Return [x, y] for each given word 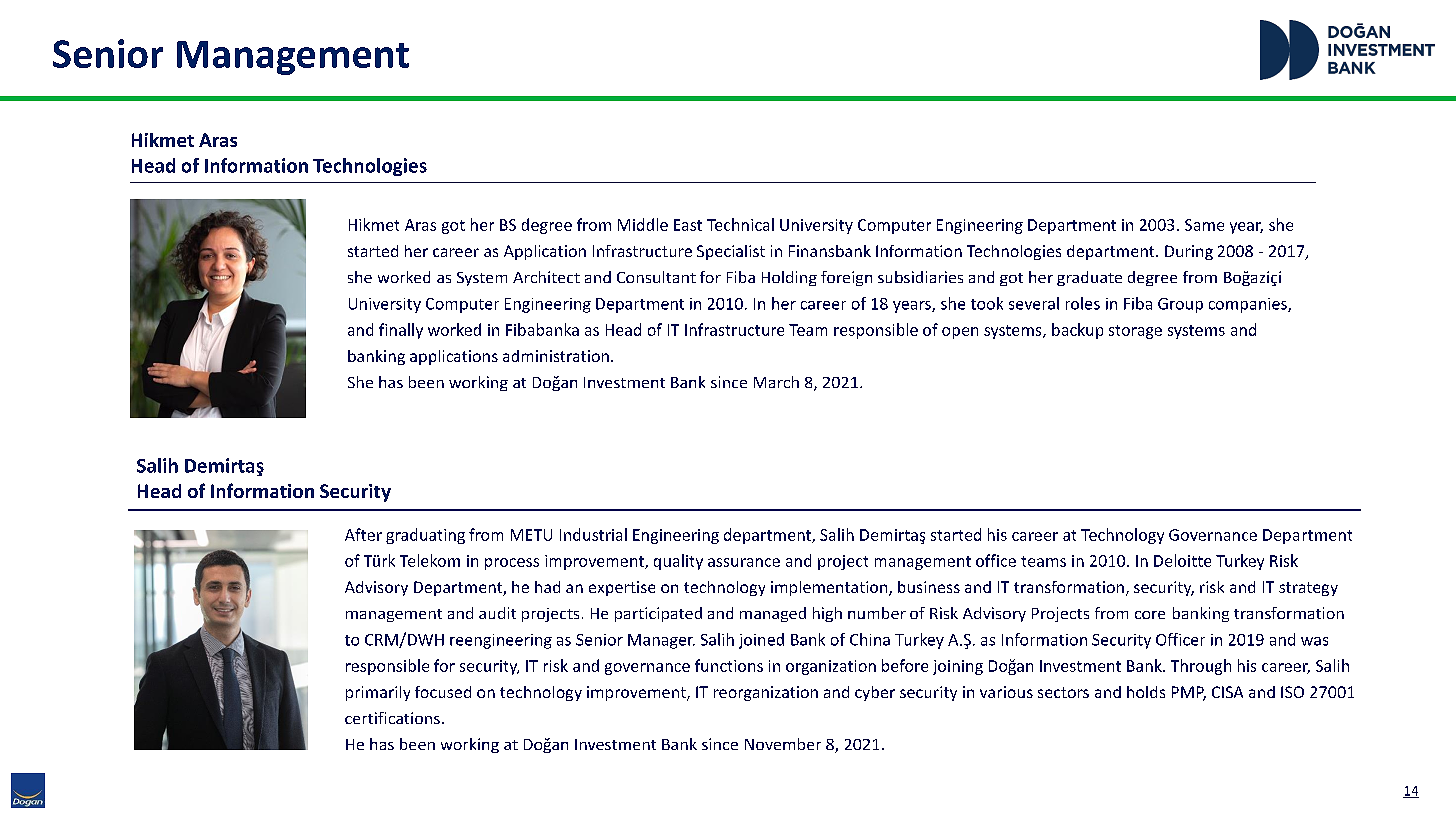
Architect [546, 277]
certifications [392, 718]
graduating [425, 536]
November [783, 744]
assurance [744, 562]
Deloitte [1182, 560]
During [1189, 252]
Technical [740, 224]
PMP [1189, 693]
